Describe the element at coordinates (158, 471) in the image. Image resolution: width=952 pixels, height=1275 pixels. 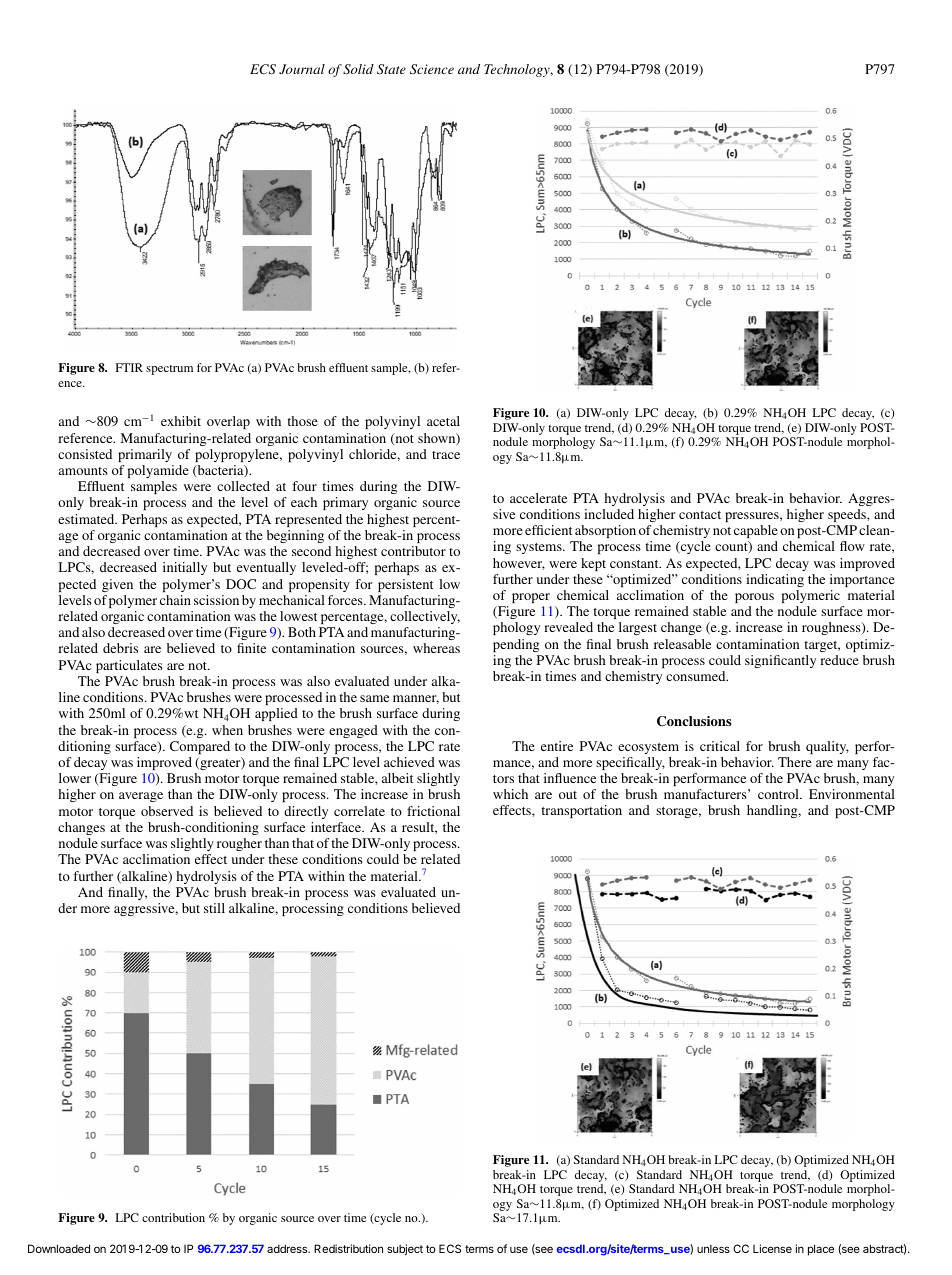
I see `polyamide` at that location.
